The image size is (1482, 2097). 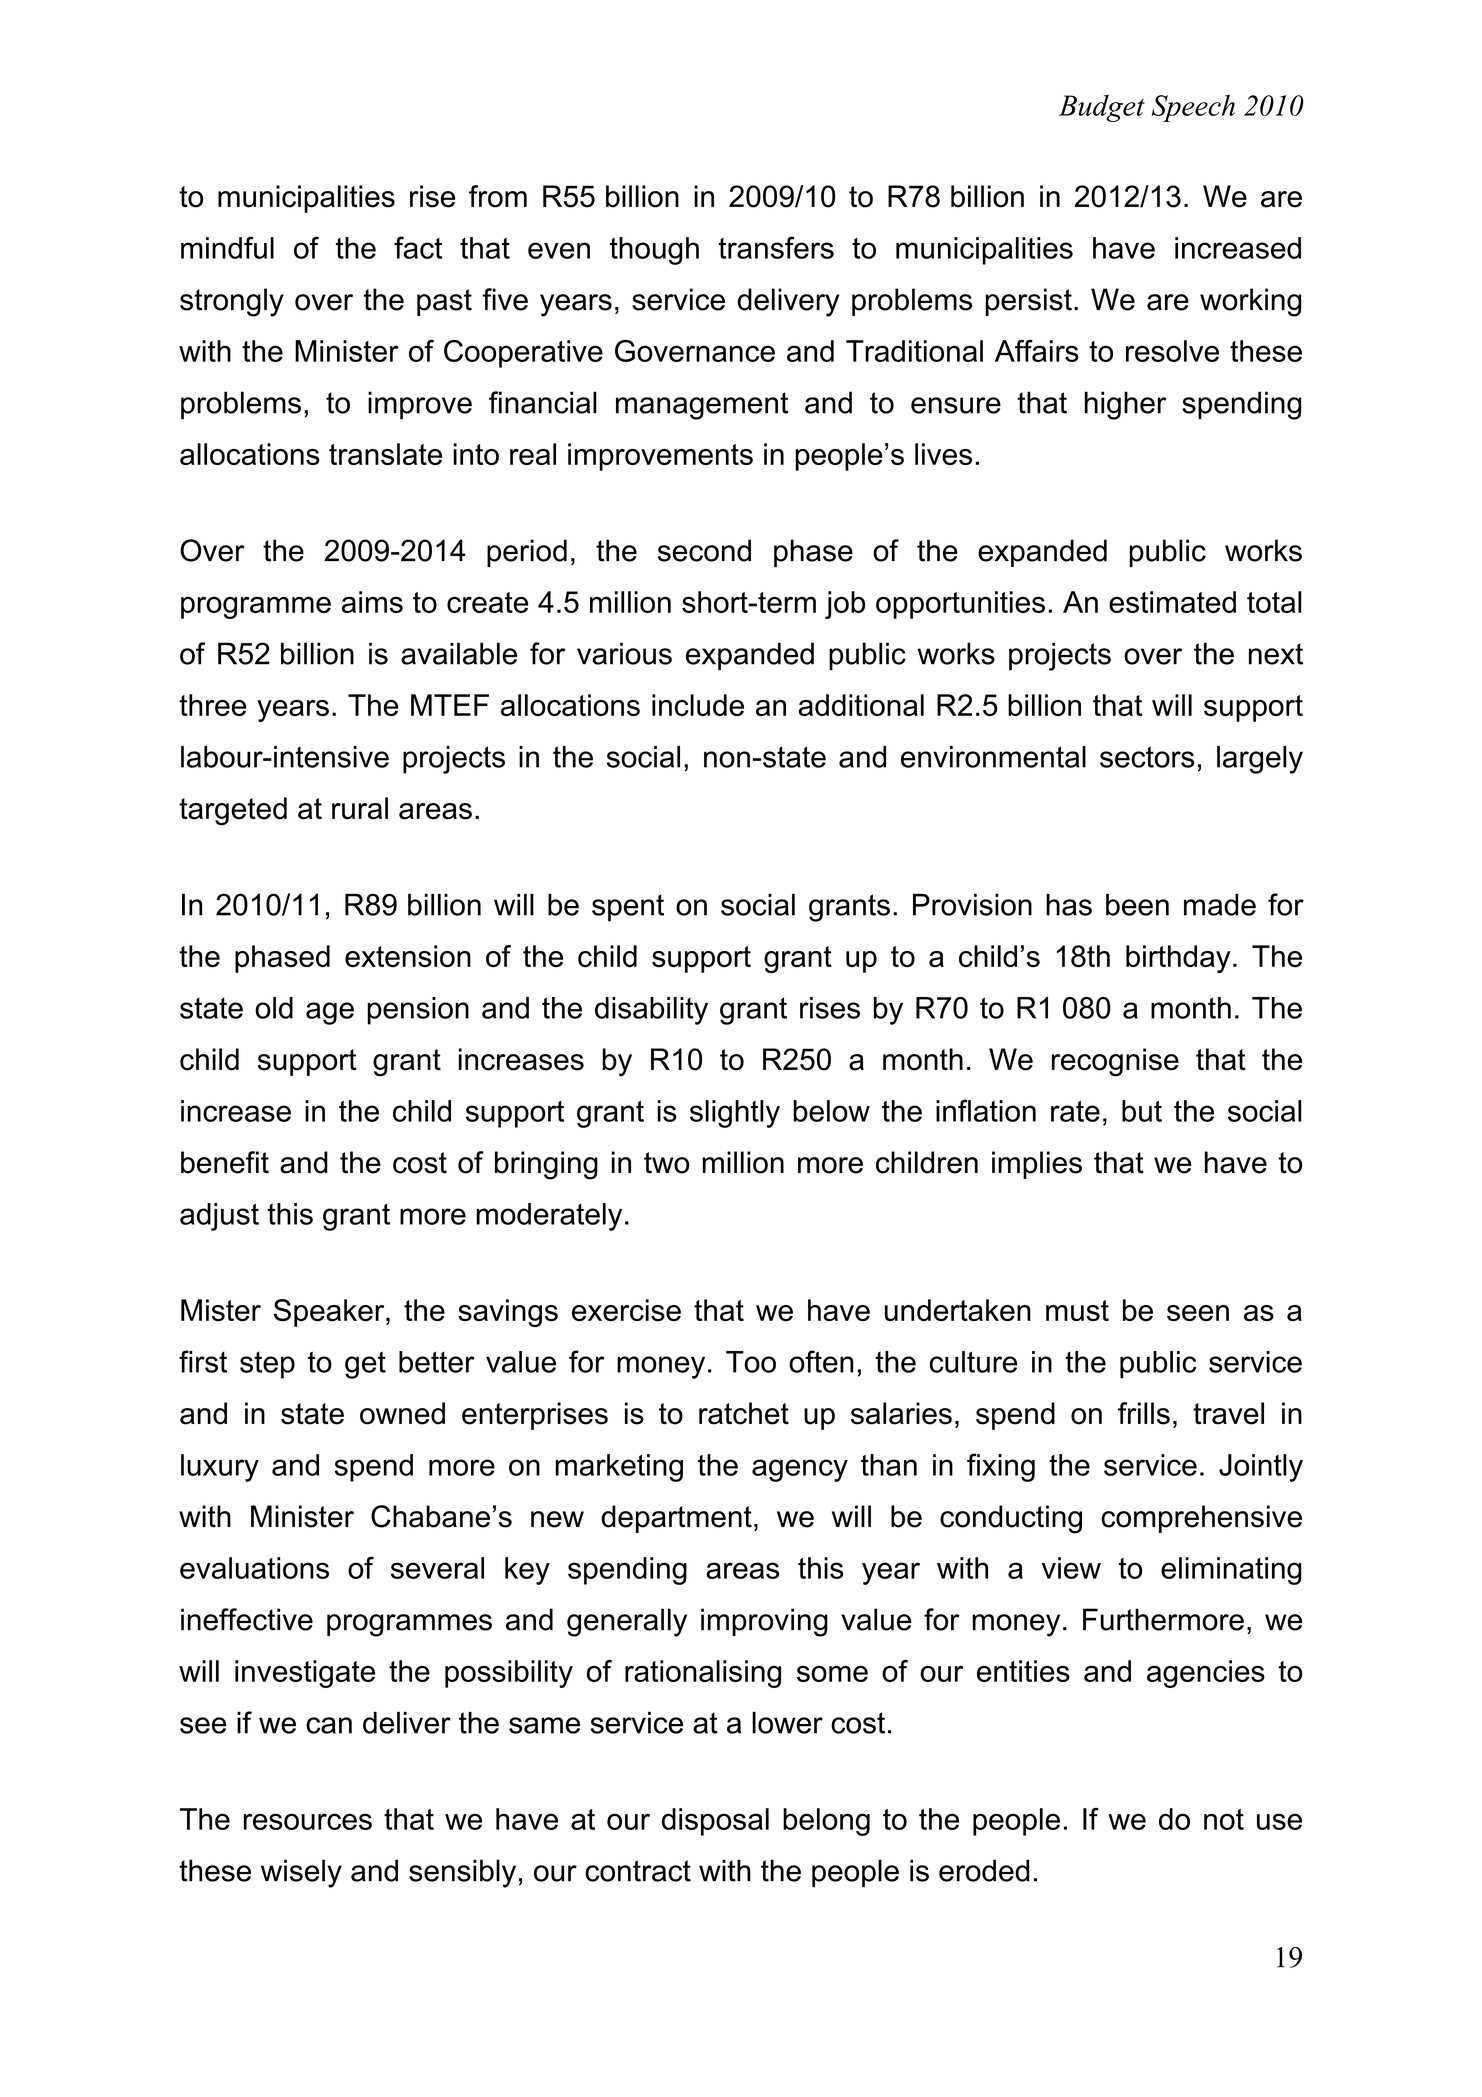 What do you see at coordinates (751, 1362) in the document?
I see `Too` at bounding box center [751, 1362].
